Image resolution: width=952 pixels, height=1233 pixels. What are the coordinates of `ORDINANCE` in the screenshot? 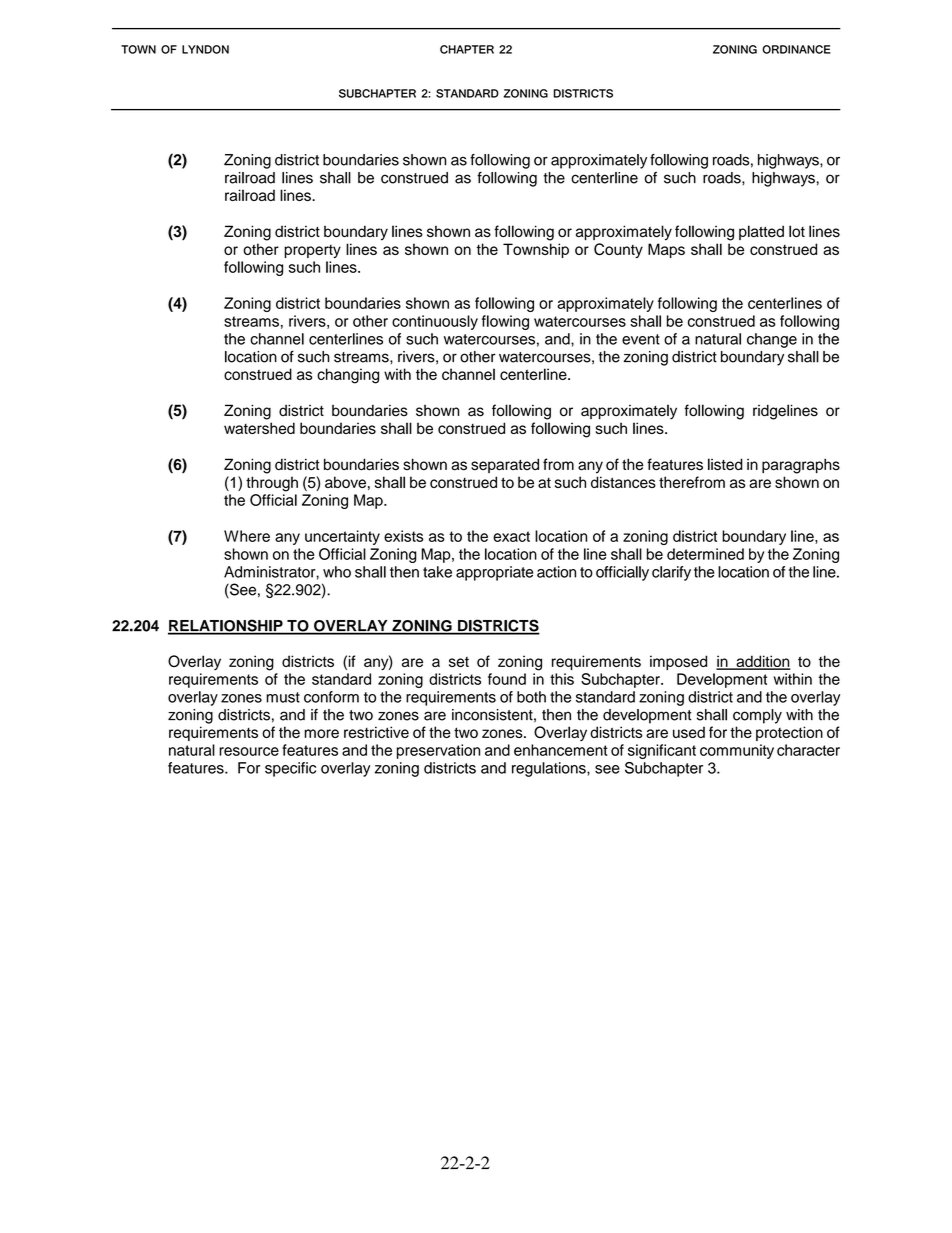 It's located at (796, 49).
